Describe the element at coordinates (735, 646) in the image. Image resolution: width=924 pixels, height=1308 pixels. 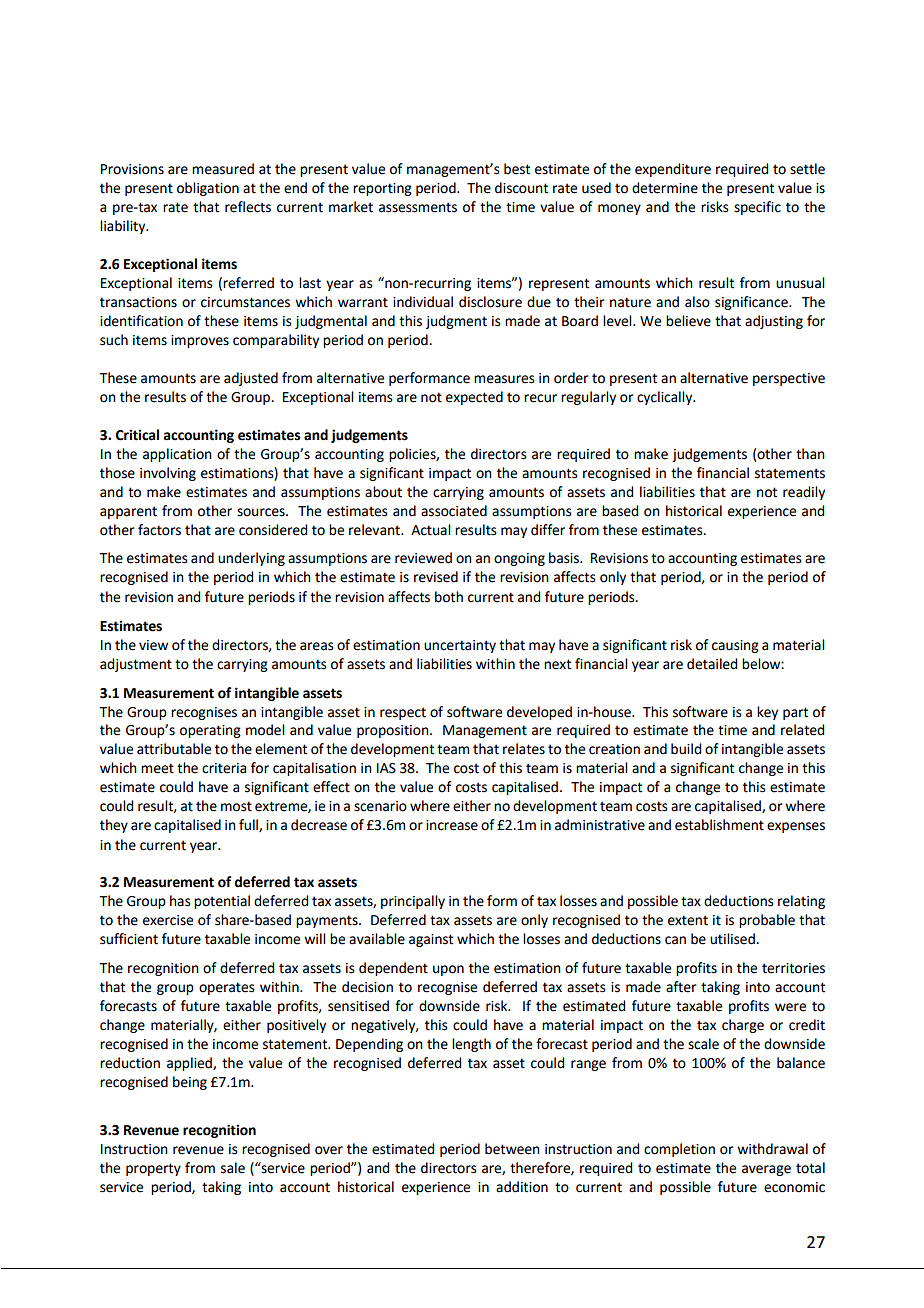
I see `causing` at that location.
